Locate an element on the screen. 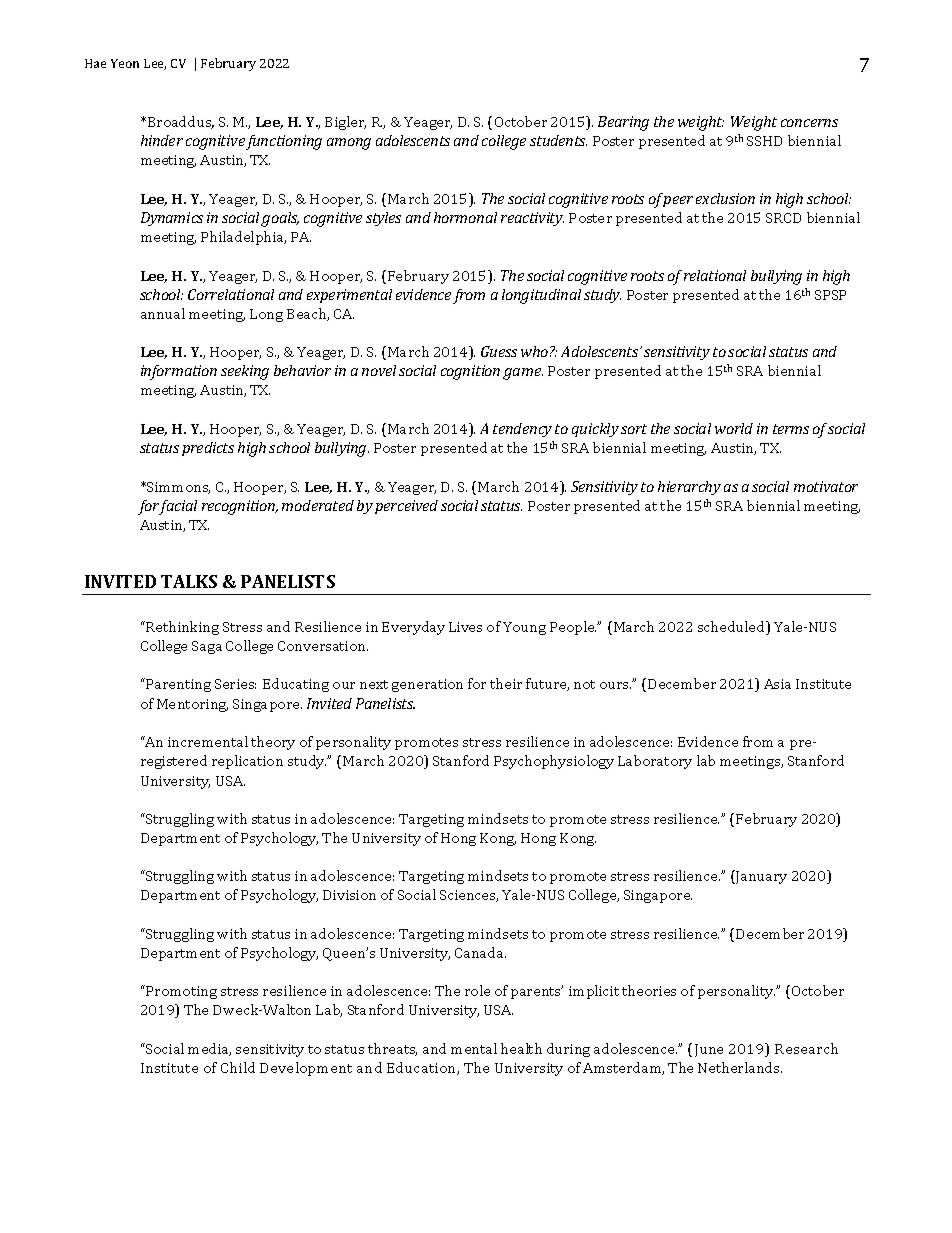  scheduled is located at coordinates (733, 628).
